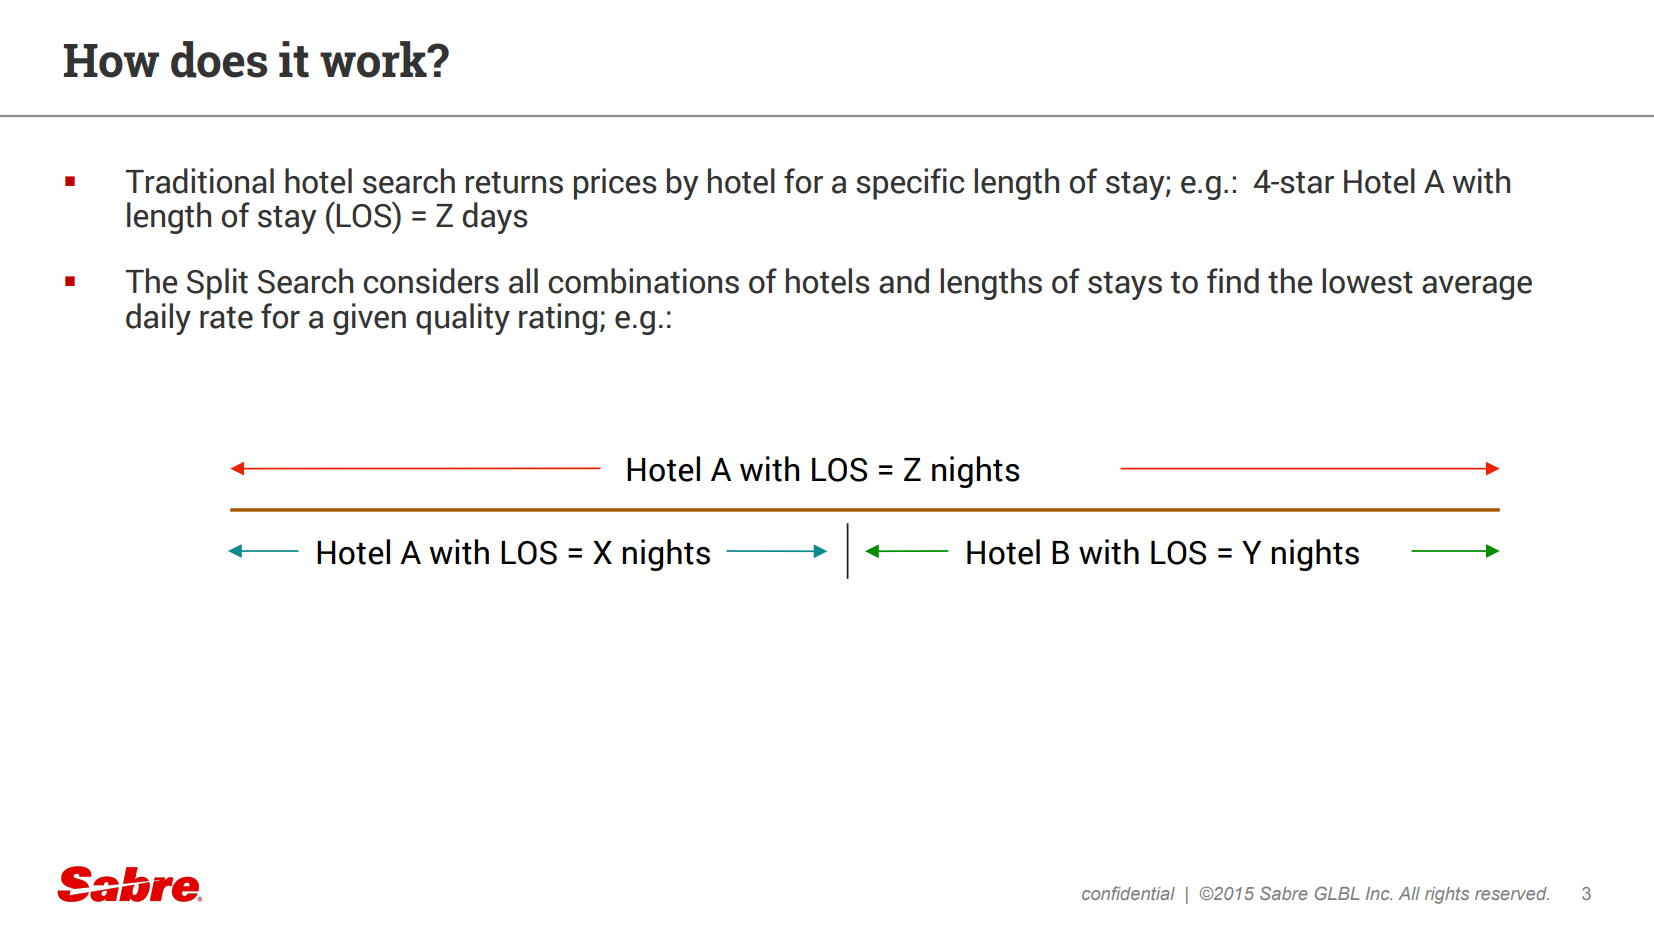 This screenshot has width=1654, height=930. What do you see at coordinates (1367, 281) in the screenshot?
I see `lowest` at bounding box center [1367, 281].
